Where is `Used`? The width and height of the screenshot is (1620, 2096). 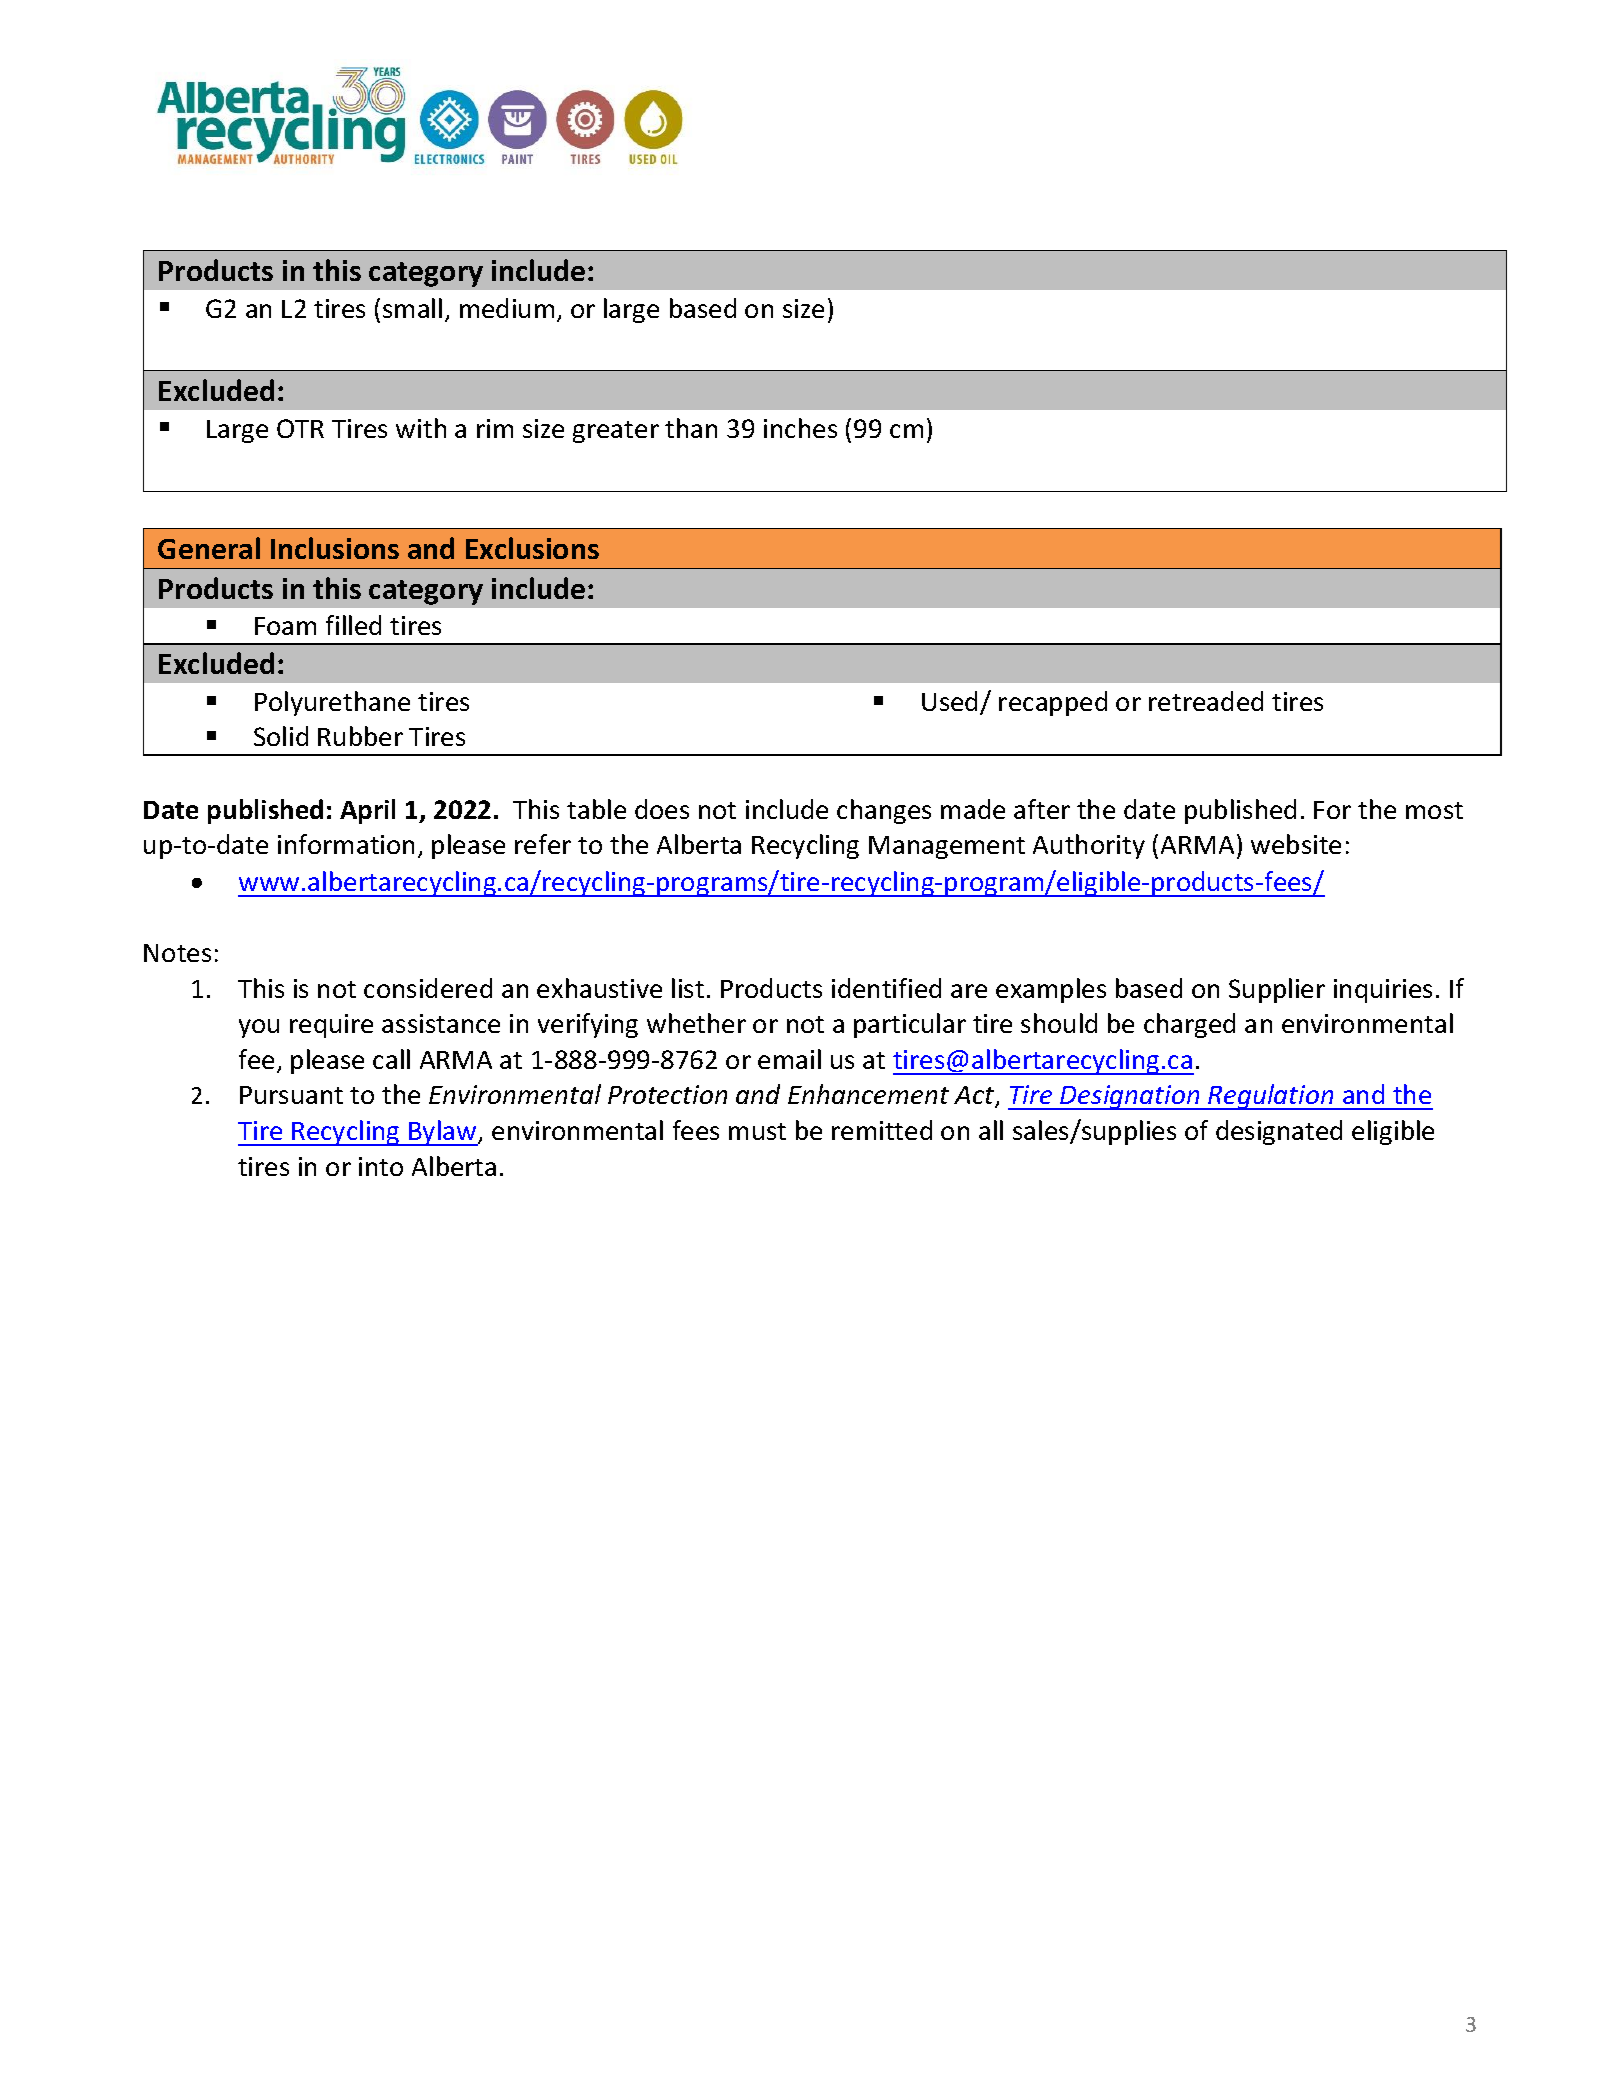 Used is located at coordinates (951, 702).
